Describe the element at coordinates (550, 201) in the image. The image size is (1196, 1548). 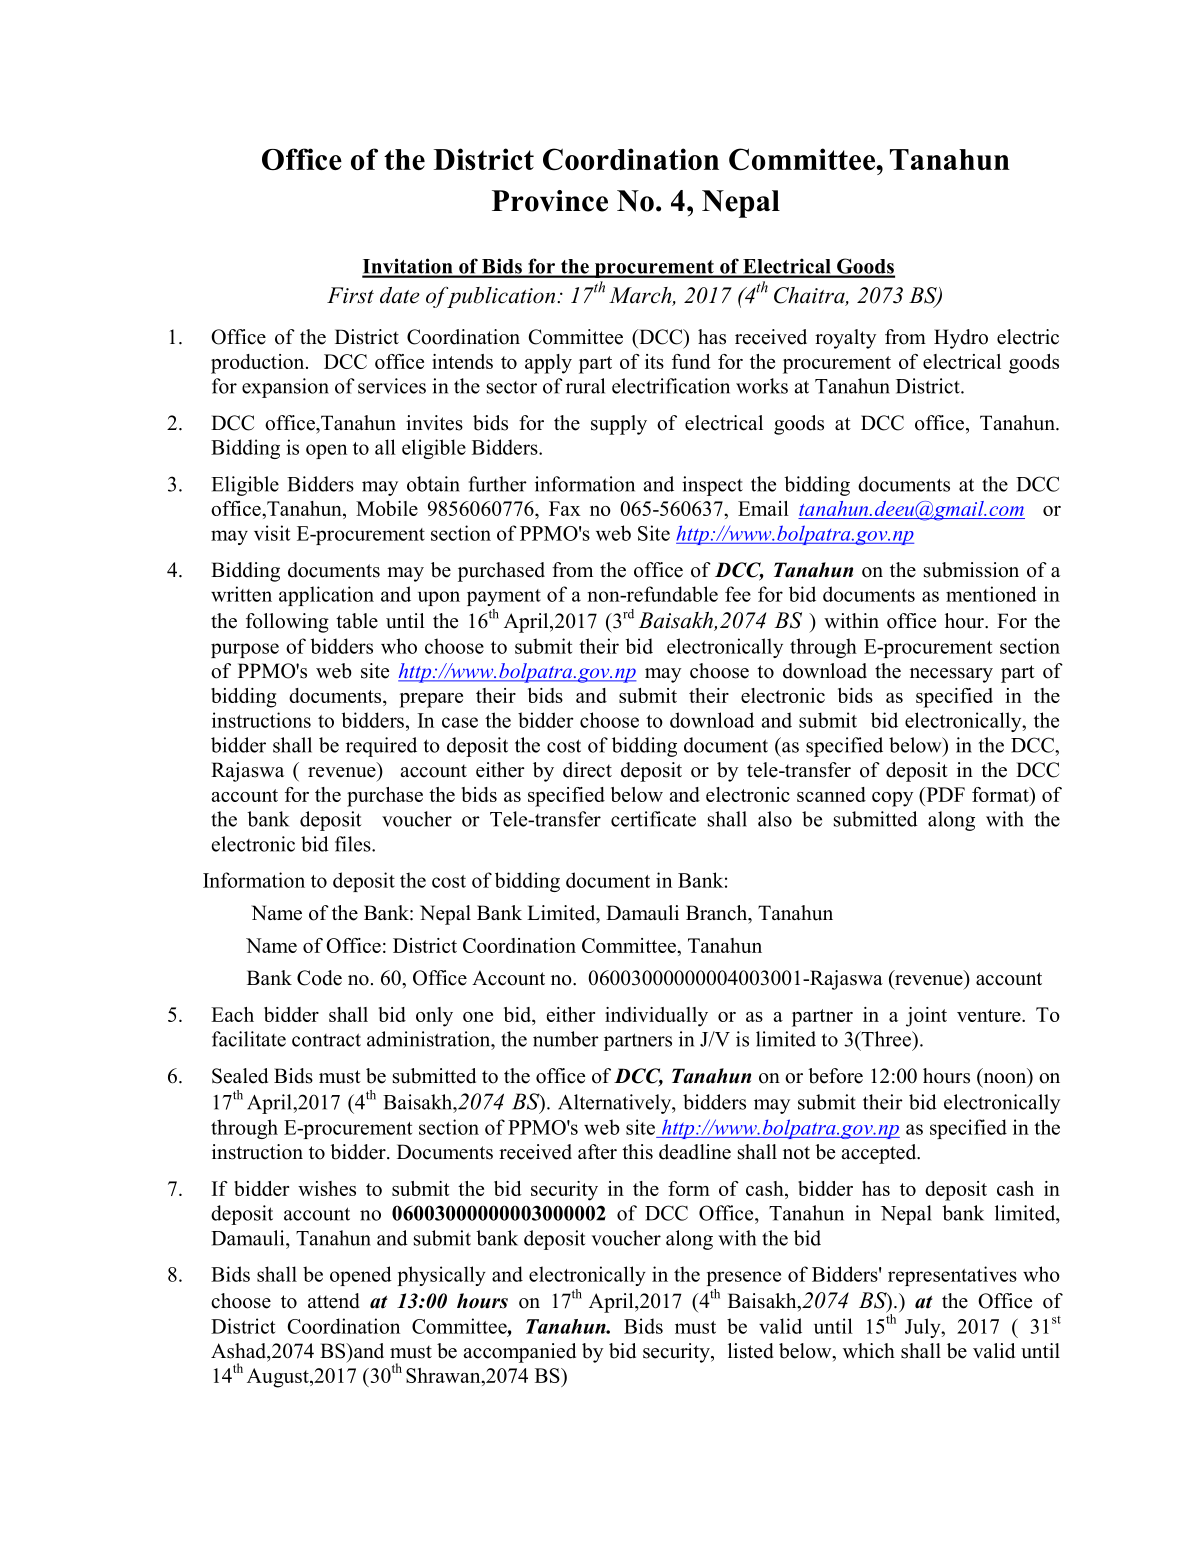
I see `Province` at that location.
